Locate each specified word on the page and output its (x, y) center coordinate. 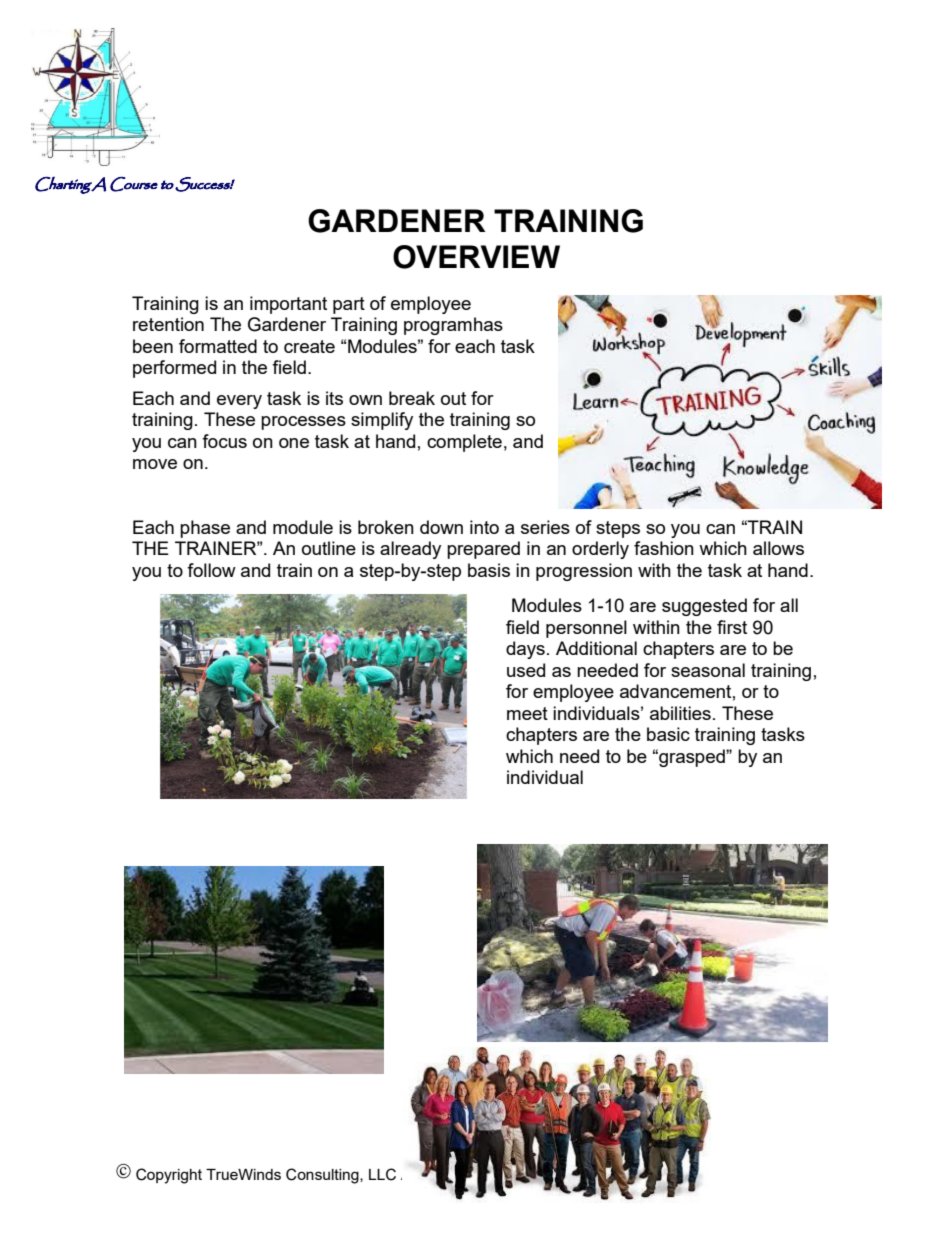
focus (224, 441)
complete (464, 443)
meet (527, 713)
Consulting (323, 1176)
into (484, 527)
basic (668, 734)
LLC (382, 1174)
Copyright (169, 1176)
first (732, 627)
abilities (680, 713)
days (525, 650)
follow (211, 570)
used (526, 670)
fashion (664, 548)
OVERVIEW (476, 257)
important (288, 305)
